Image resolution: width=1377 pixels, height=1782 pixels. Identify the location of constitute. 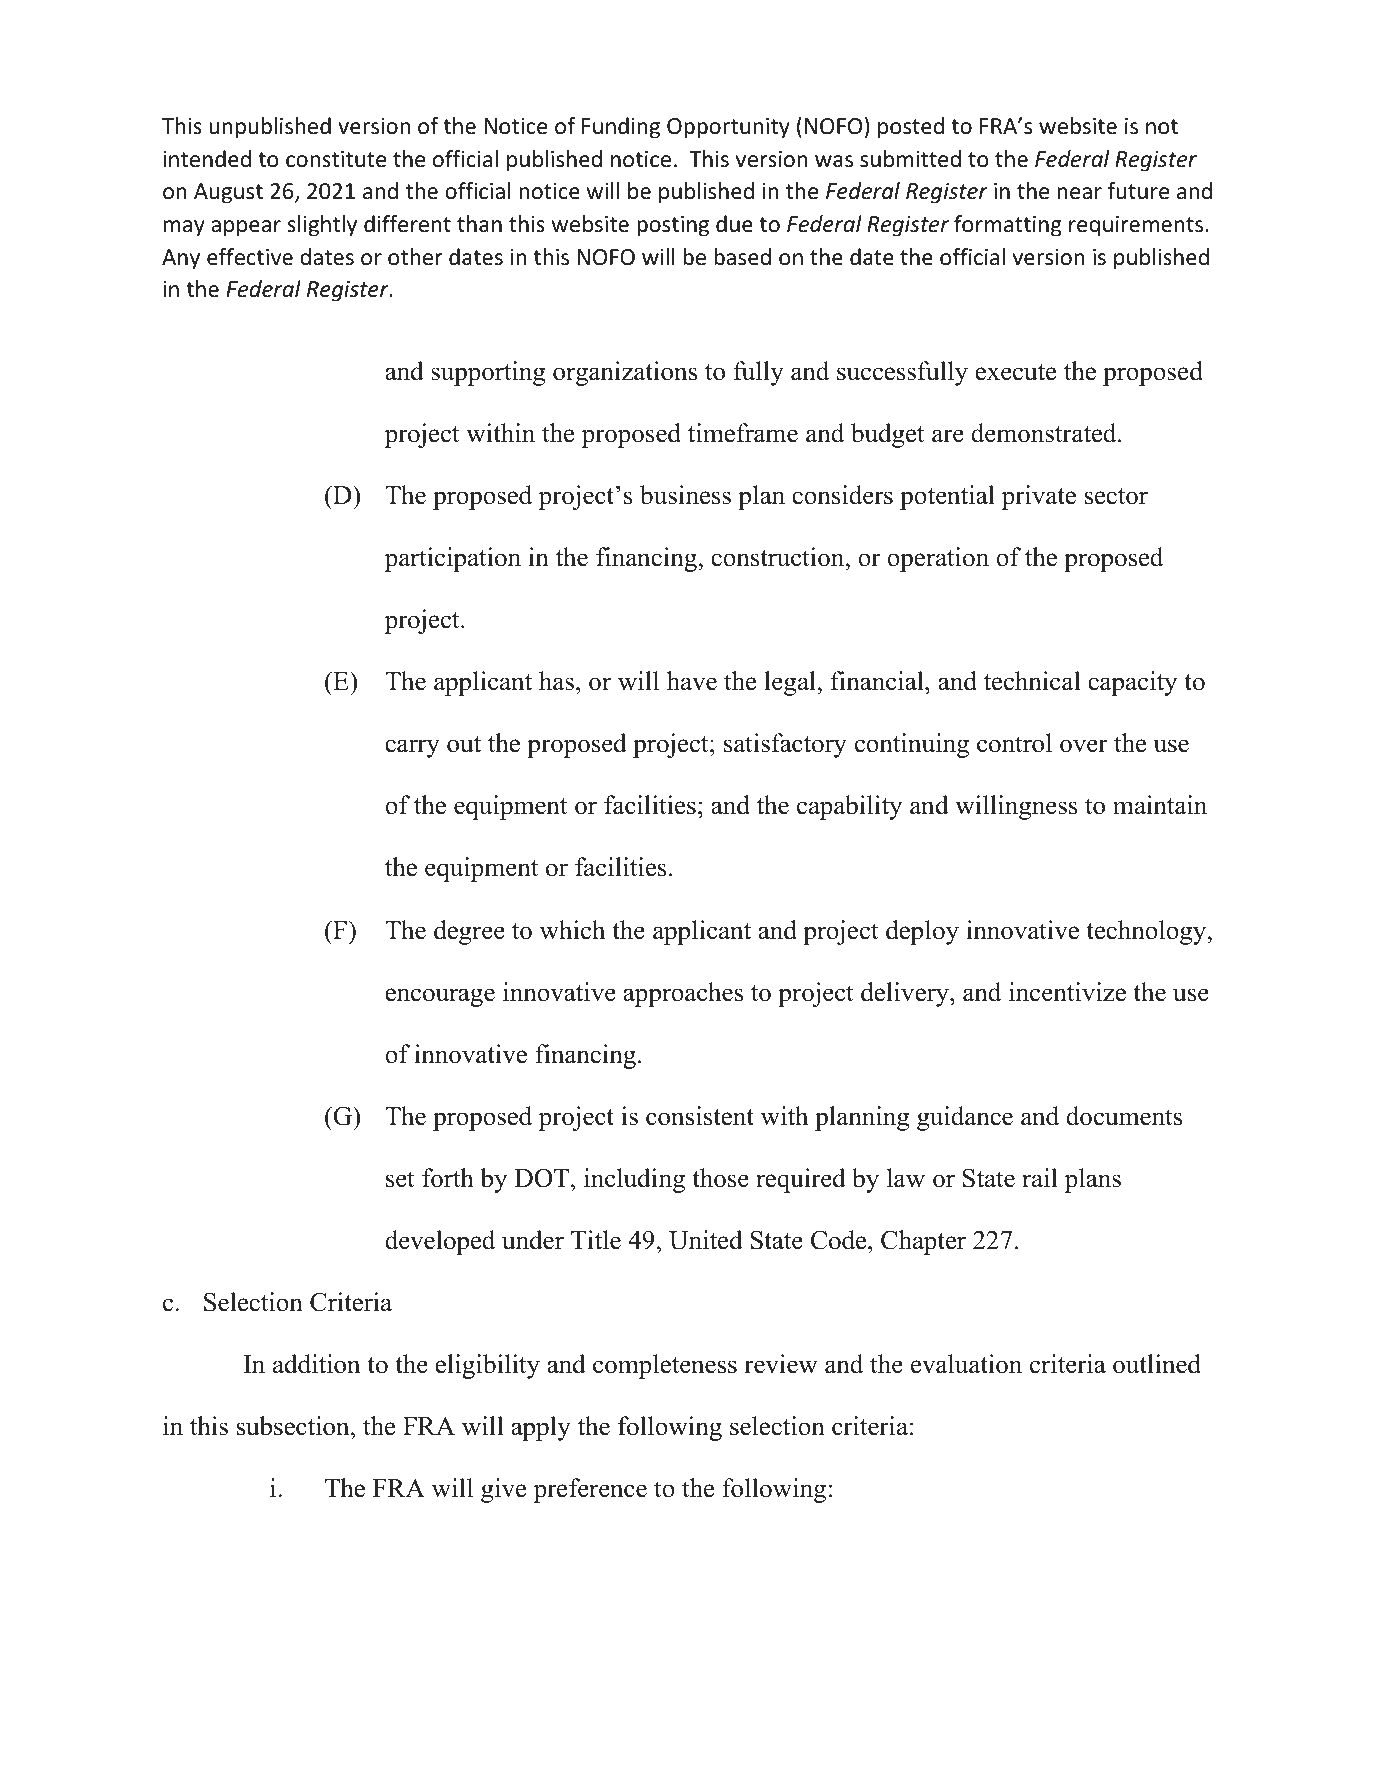
(336, 159).
